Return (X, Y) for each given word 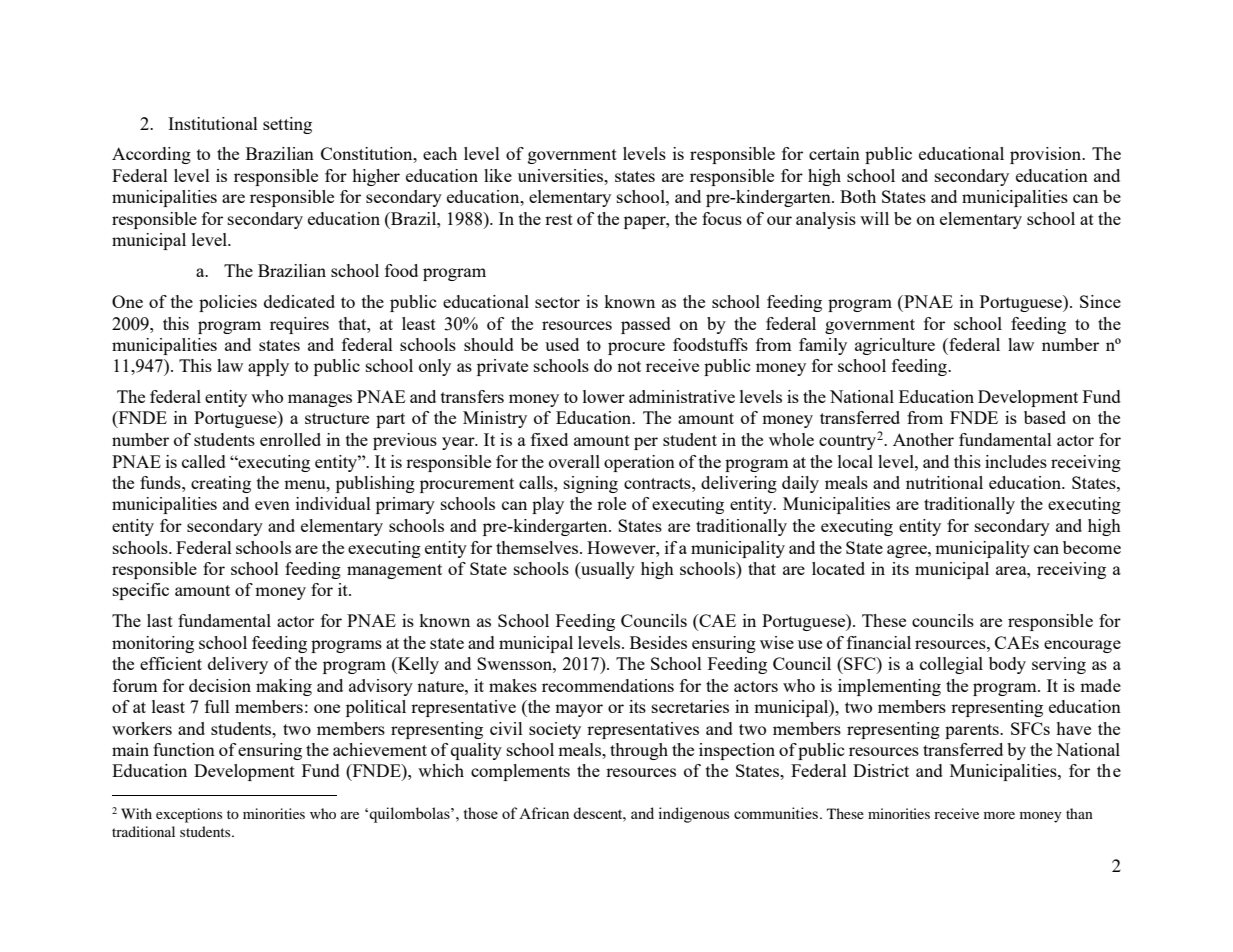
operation (639, 463)
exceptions (189, 815)
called (204, 461)
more (999, 815)
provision (1047, 155)
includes (1016, 461)
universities (562, 175)
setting (287, 125)
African (544, 813)
